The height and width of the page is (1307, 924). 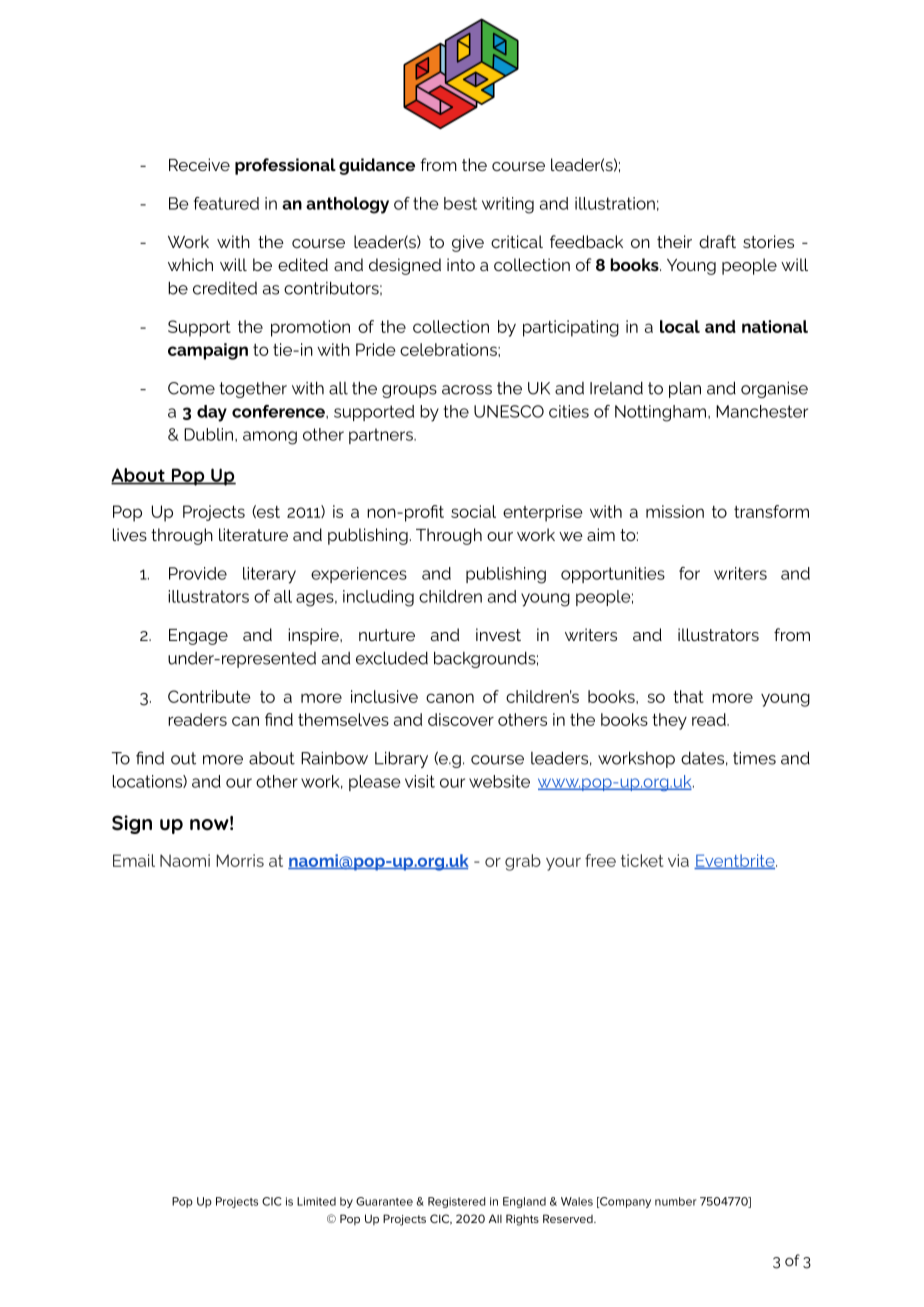 What do you see at coordinates (460, 203) in the page?
I see `best` at bounding box center [460, 203].
